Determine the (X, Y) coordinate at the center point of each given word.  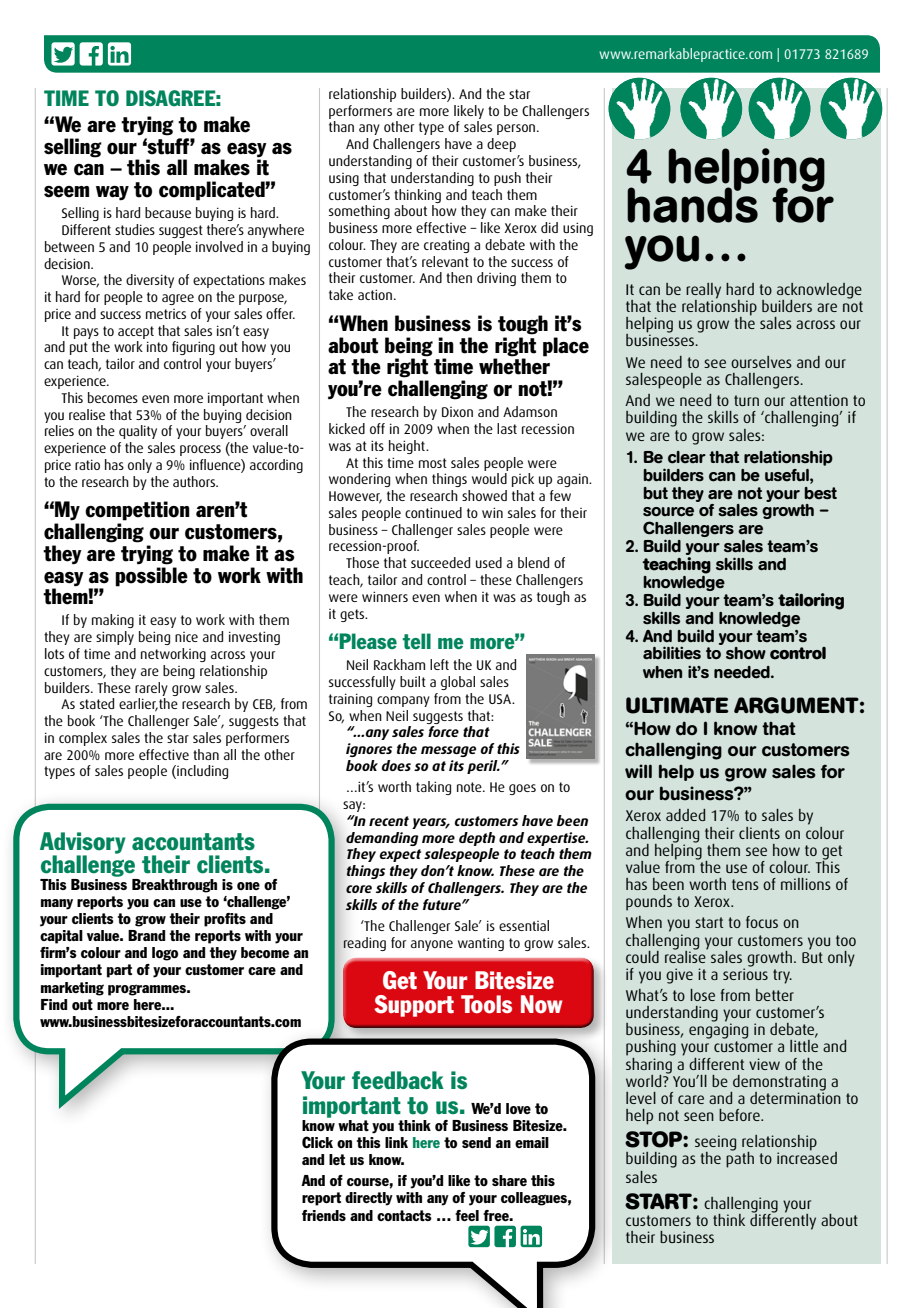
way (112, 193)
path (740, 1158)
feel (467, 1215)
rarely (151, 689)
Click (317, 1142)
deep (501, 145)
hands (692, 204)
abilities (672, 653)
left (439, 664)
